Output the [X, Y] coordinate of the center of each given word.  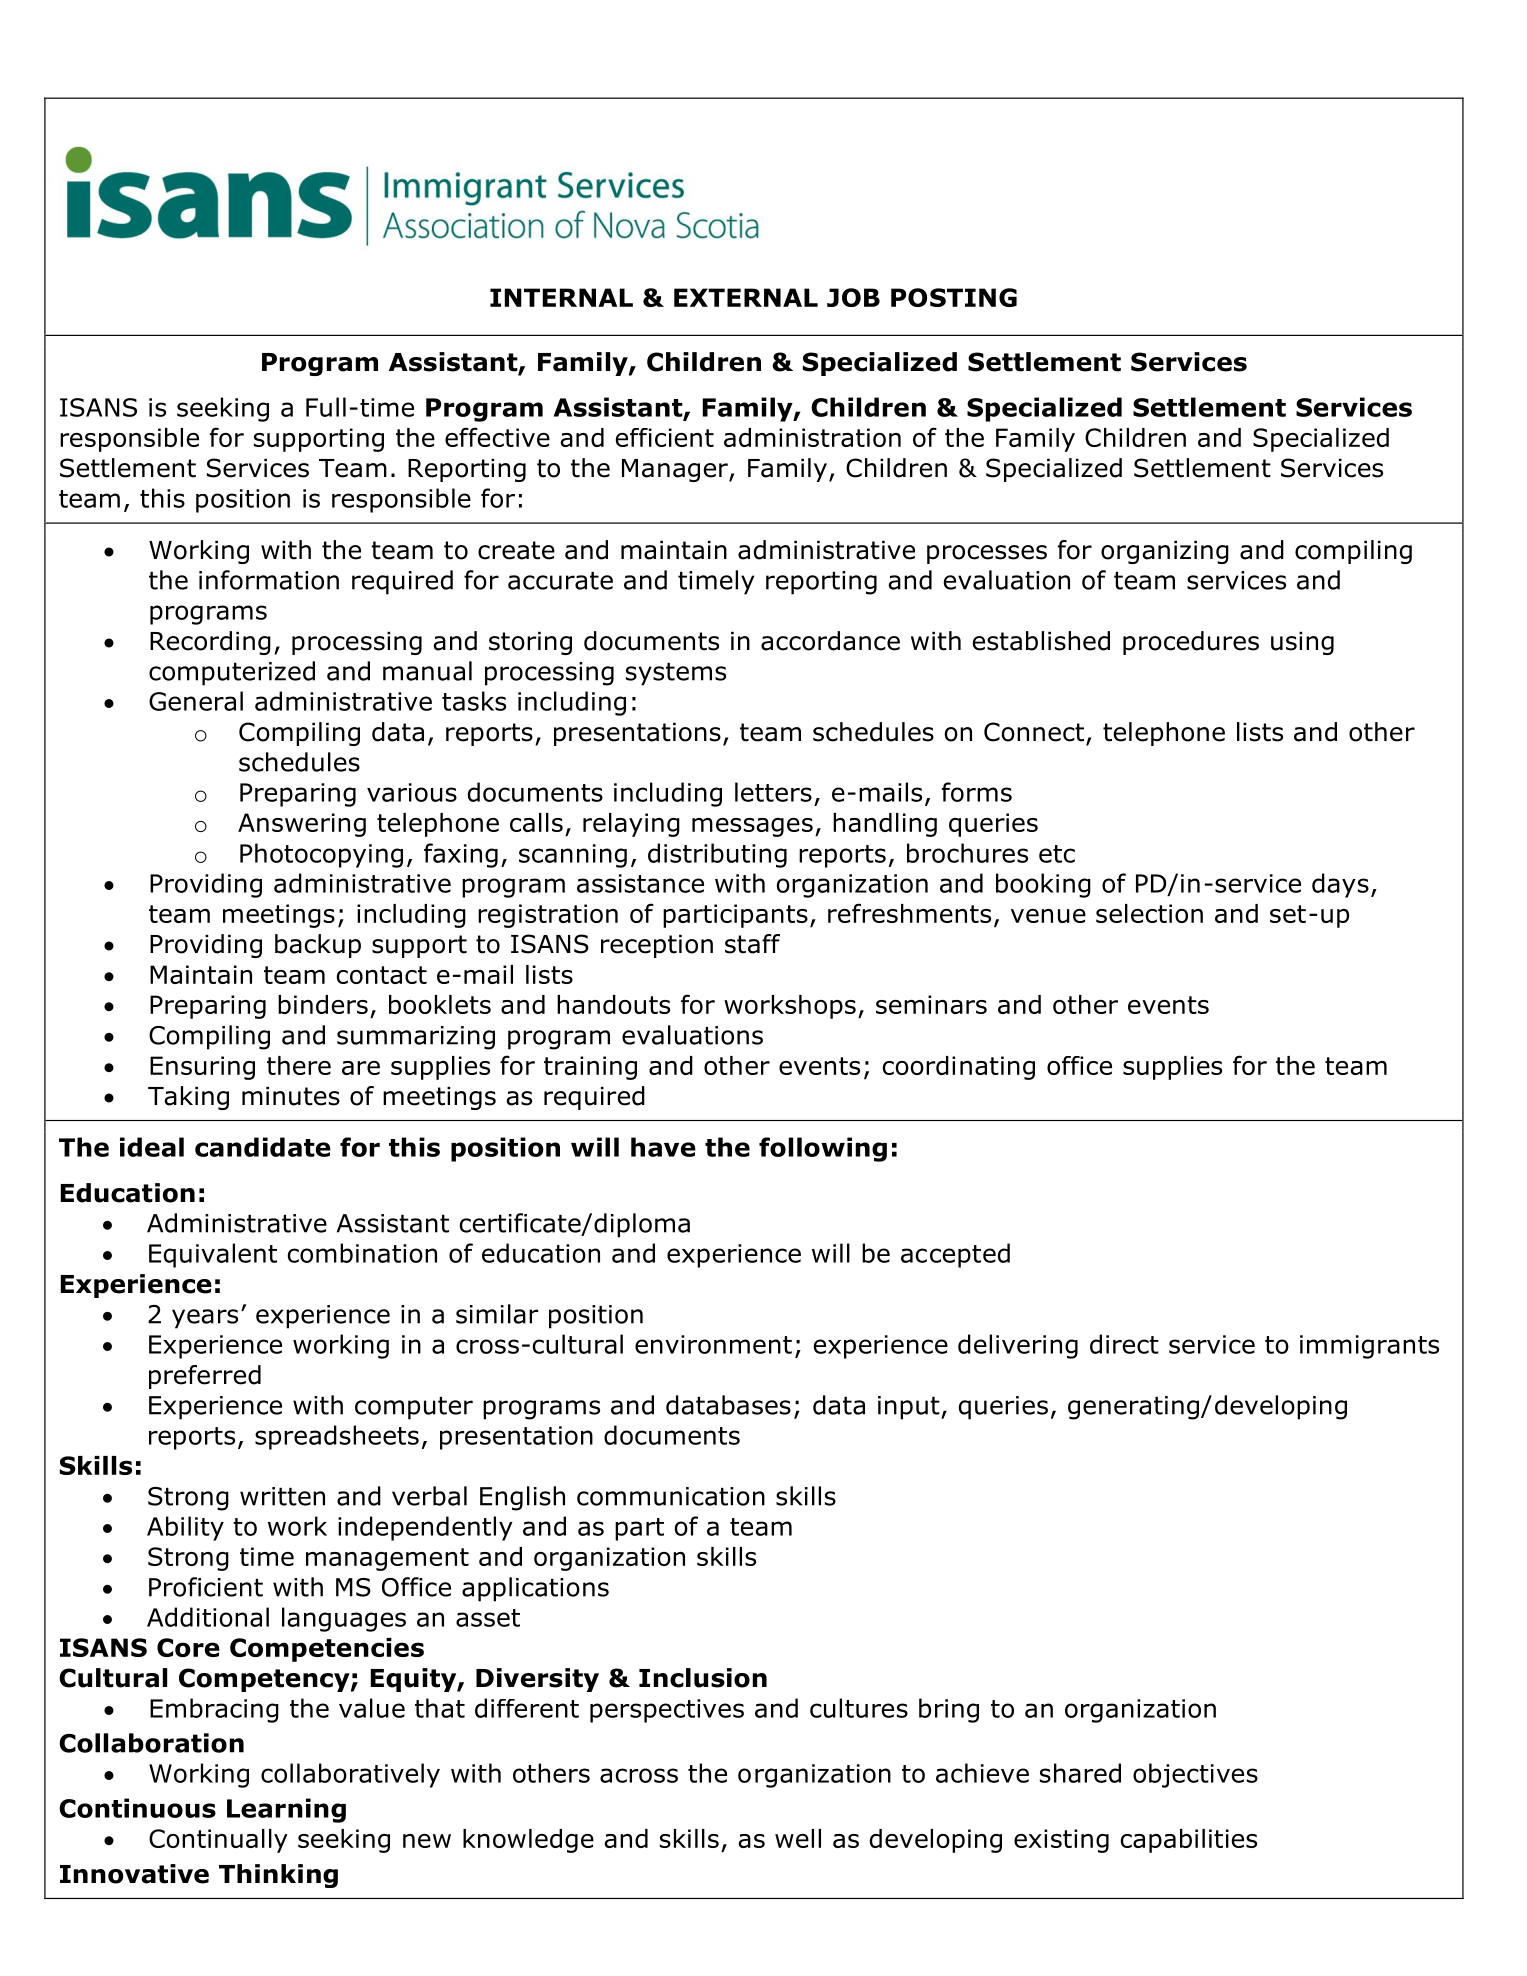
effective [497, 437]
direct [1124, 1344]
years [205, 1319]
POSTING [954, 297]
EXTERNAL [746, 297]
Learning [286, 1810]
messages [752, 827]
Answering [302, 825]
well [798, 1838]
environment [713, 1344]
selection [1149, 913]
